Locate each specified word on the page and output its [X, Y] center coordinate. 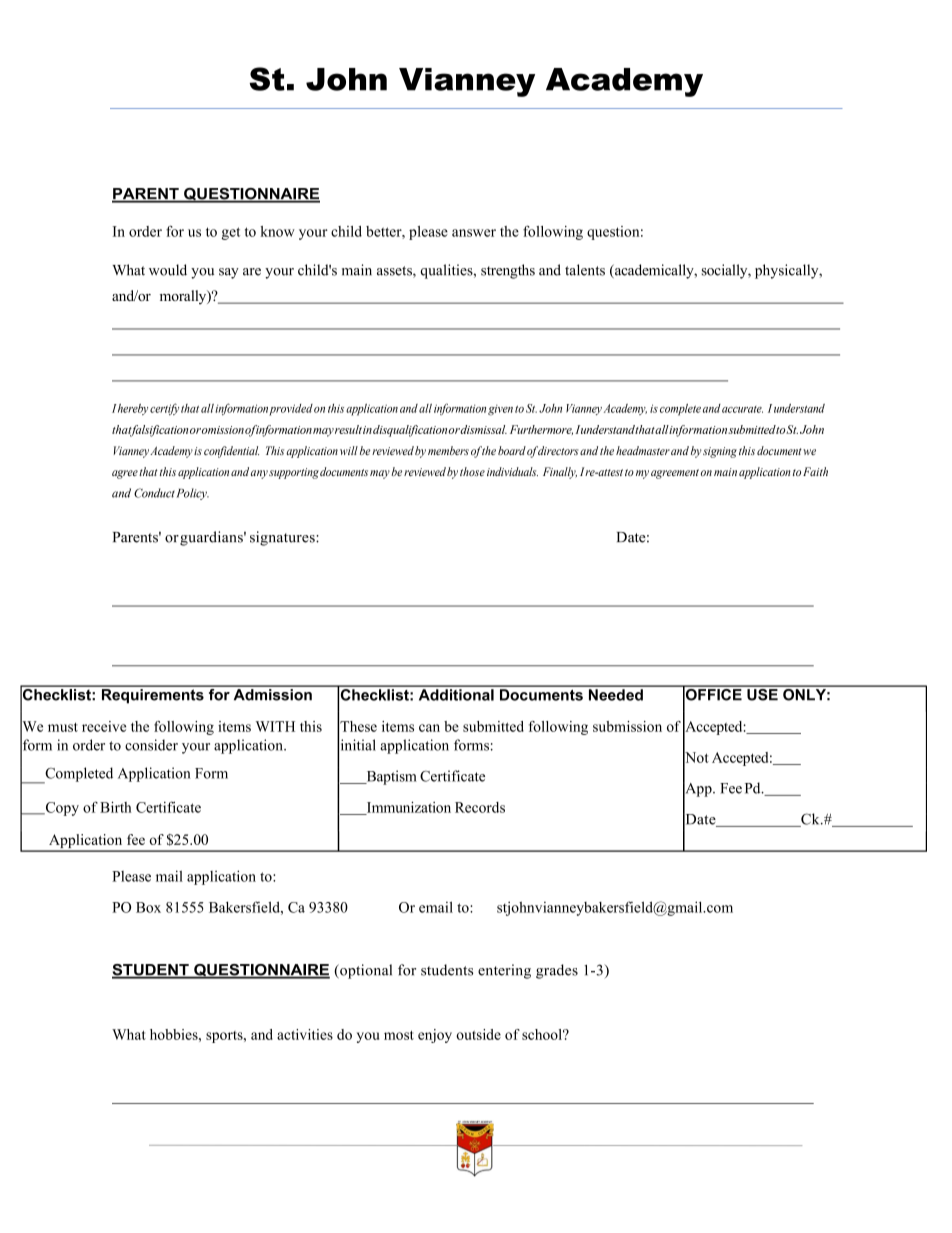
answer [474, 233]
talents [585, 270]
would [168, 270]
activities [305, 1034]
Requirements [152, 695]
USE [762, 693]
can [429, 728]
